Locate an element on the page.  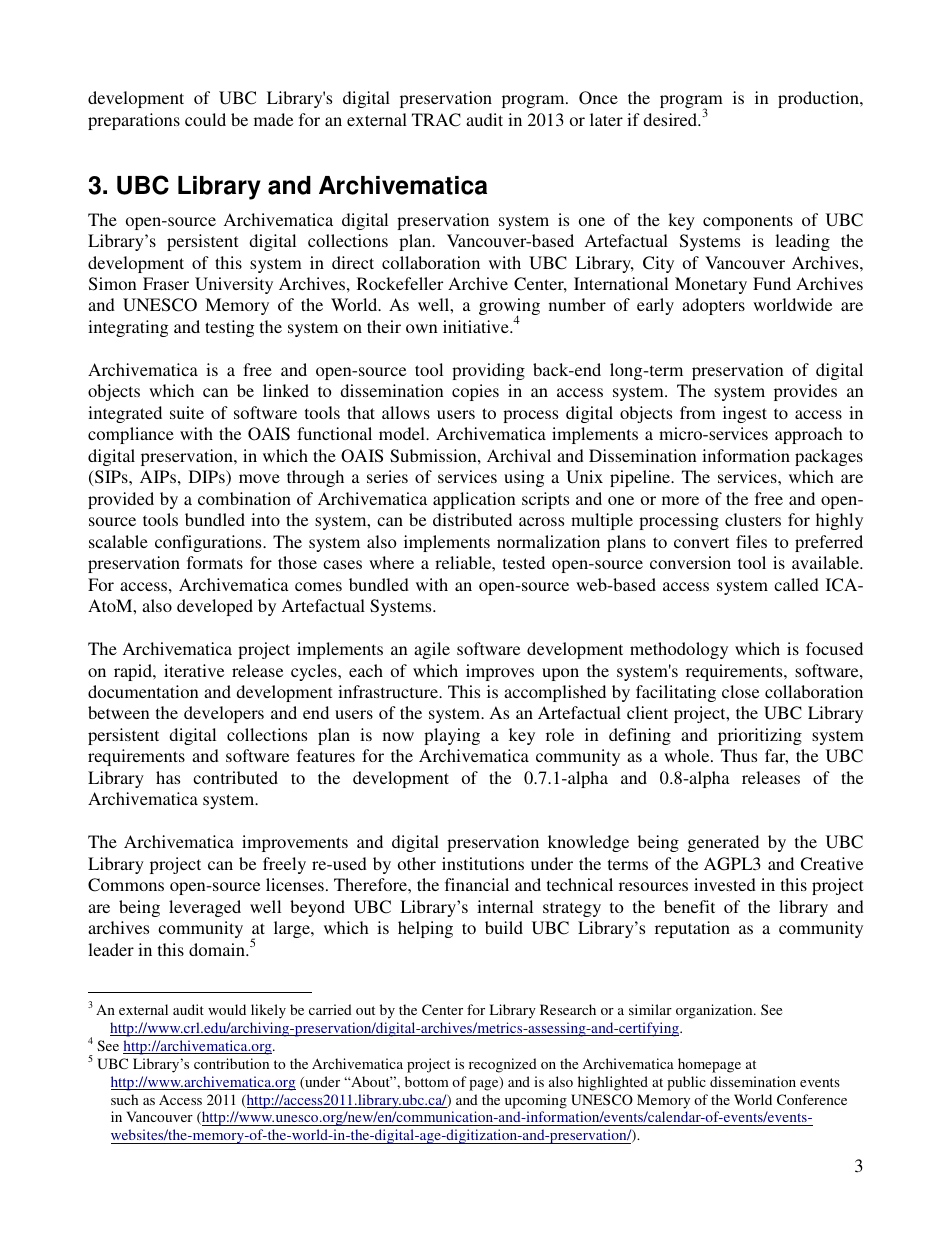
called is located at coordinates (796, 584).
